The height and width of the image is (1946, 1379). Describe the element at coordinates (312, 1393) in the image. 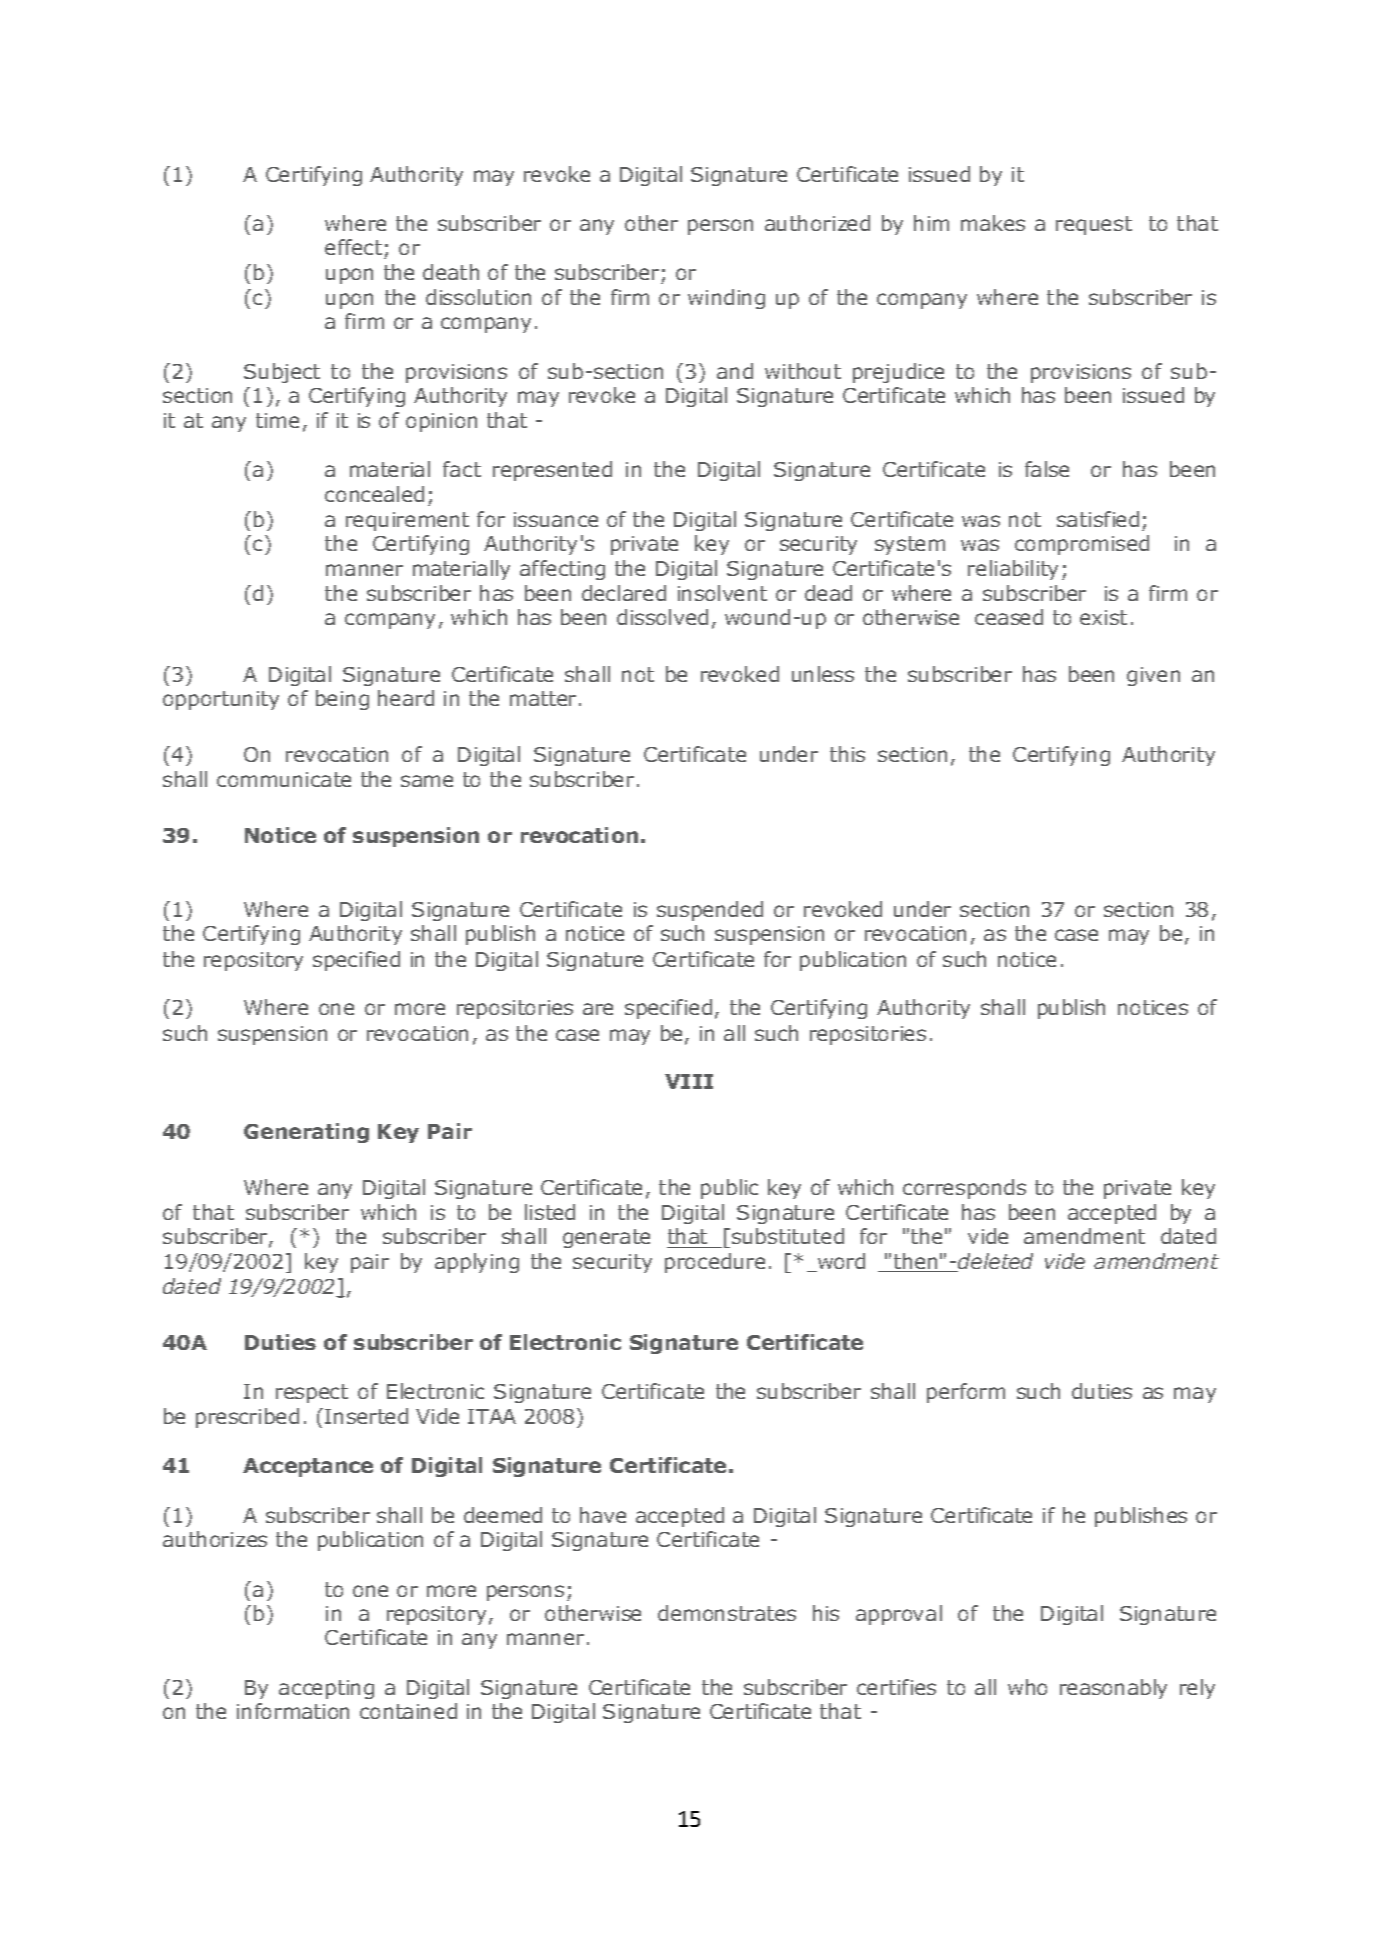

I see `respect` at that location.
